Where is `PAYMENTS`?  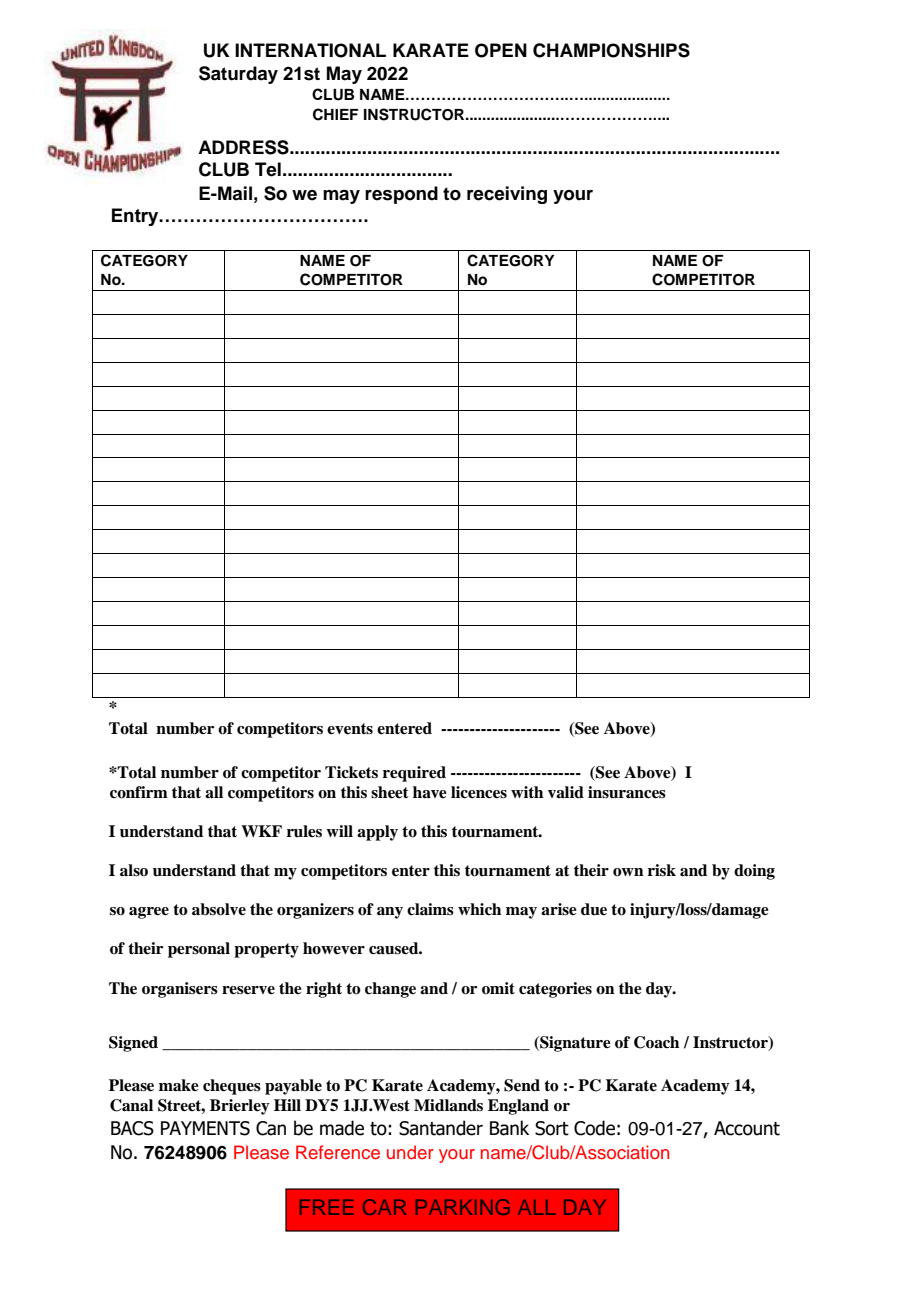 PAYMENTS is located at coordinates (205, 1128).
